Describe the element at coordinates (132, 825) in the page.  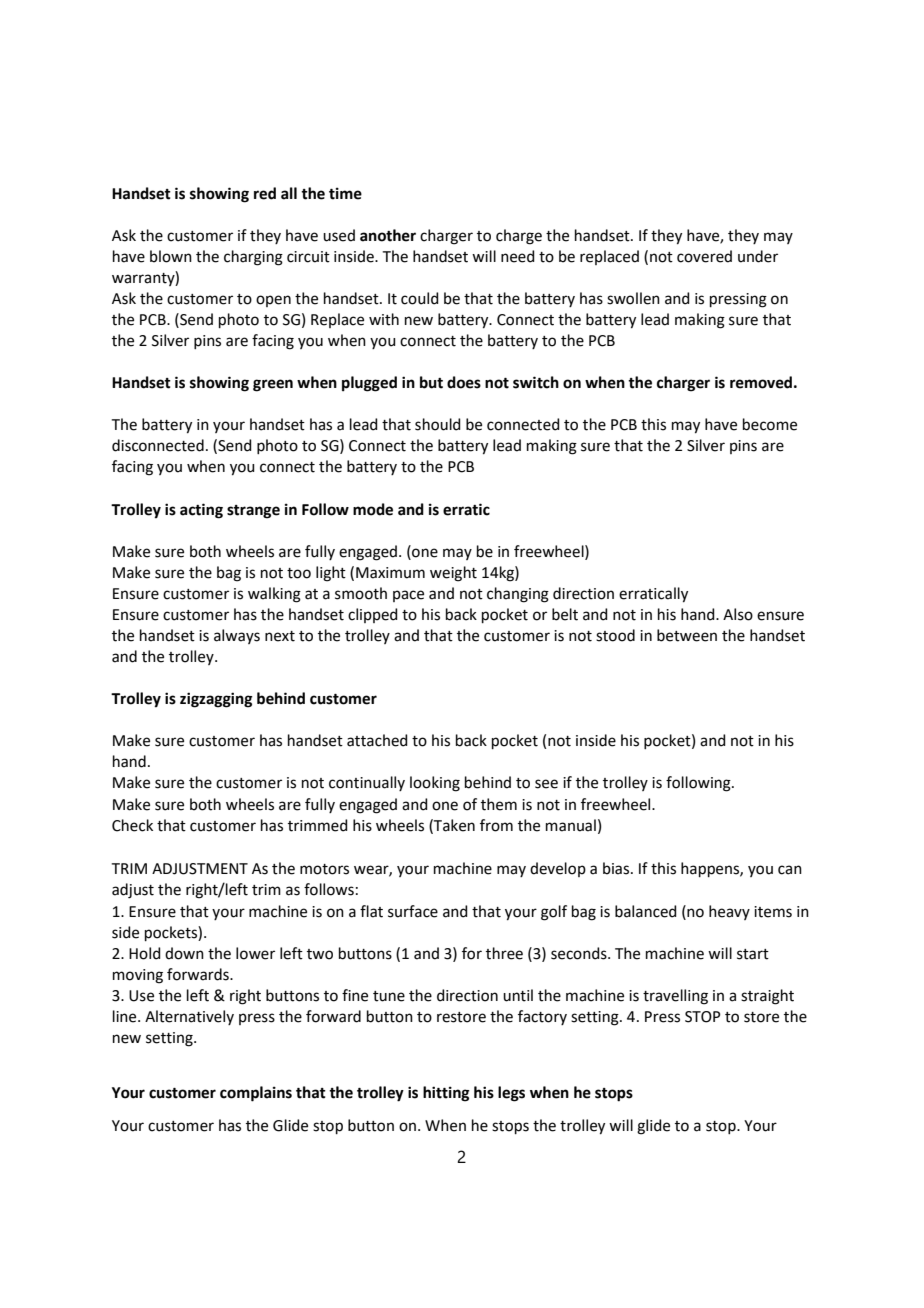
I see `Check` at that location.
